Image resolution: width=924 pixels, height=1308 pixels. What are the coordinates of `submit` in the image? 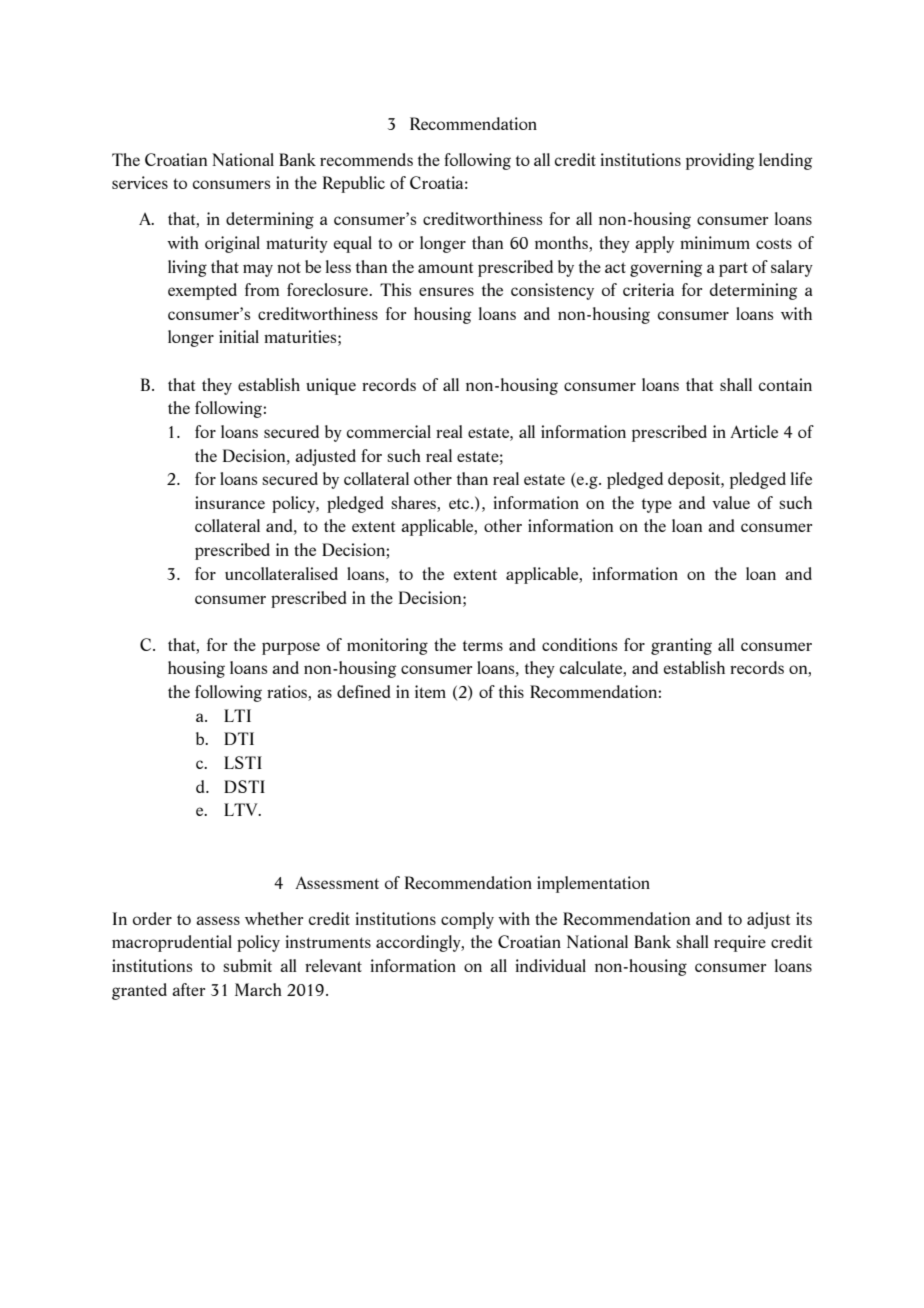 It's located at (247, 965).
